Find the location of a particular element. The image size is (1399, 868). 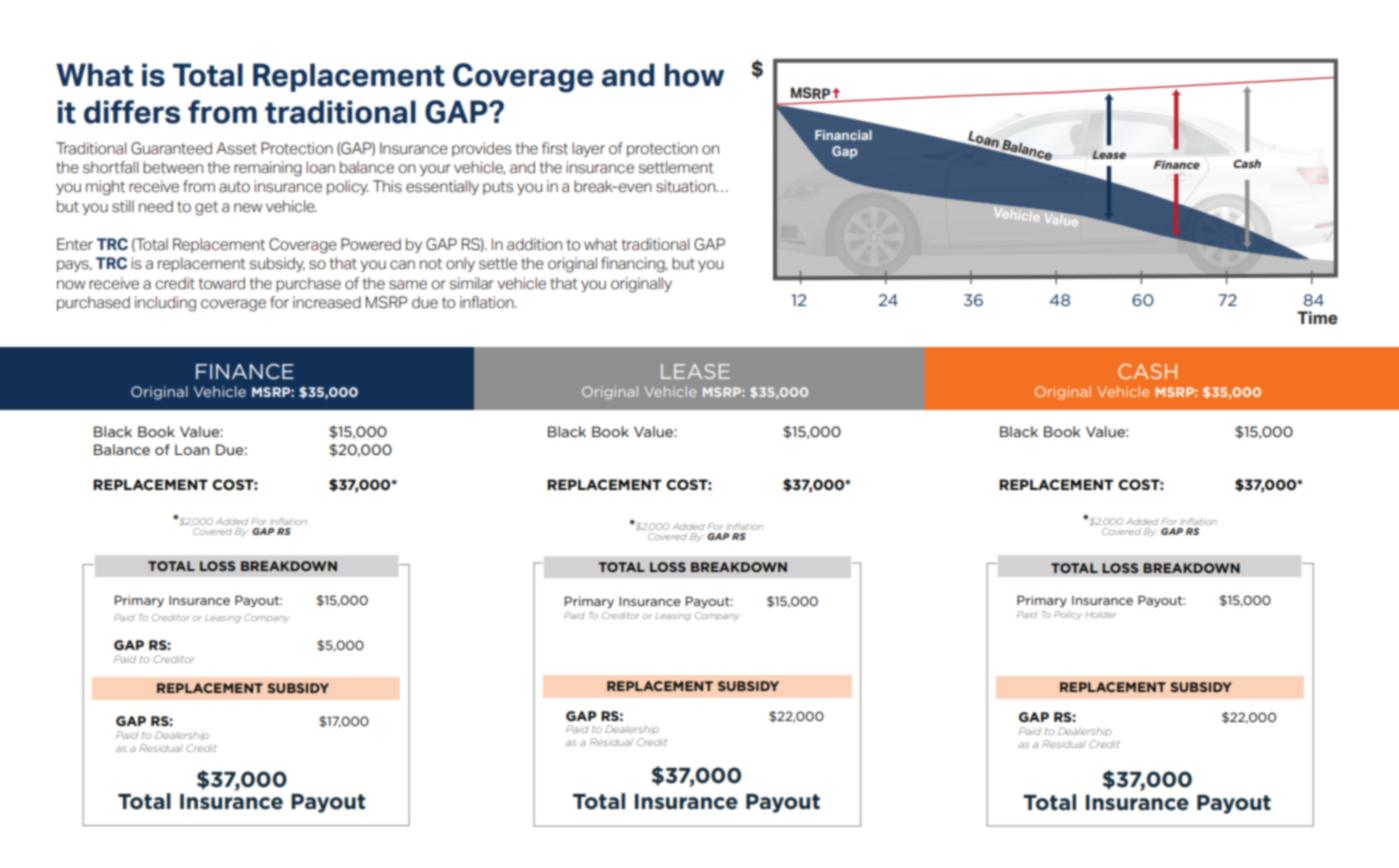

Financial is located at coordinates (843, 135).
